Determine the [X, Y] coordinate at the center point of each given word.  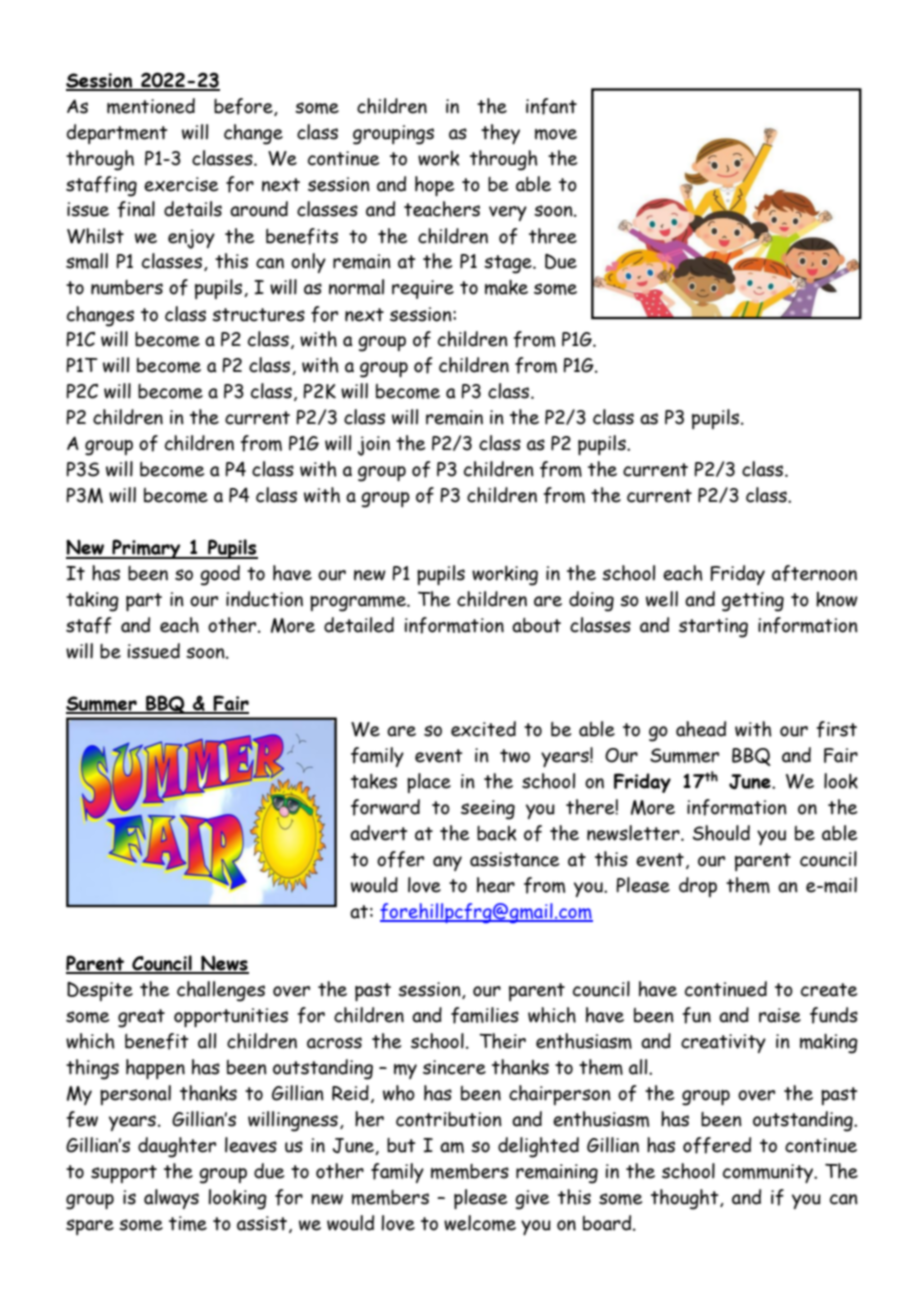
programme [359, 604]
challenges [221, 991]
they [500, 134]
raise [780, 1015]
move [556, 134]
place [429, 783]
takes [374, 781]
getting [753, 602]
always [171, 1199]
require [423, 289]
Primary [146, 549]
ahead [701, 729]
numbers [127, 287]
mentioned [151, 106]
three [553, 236]
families [485, 1015]
